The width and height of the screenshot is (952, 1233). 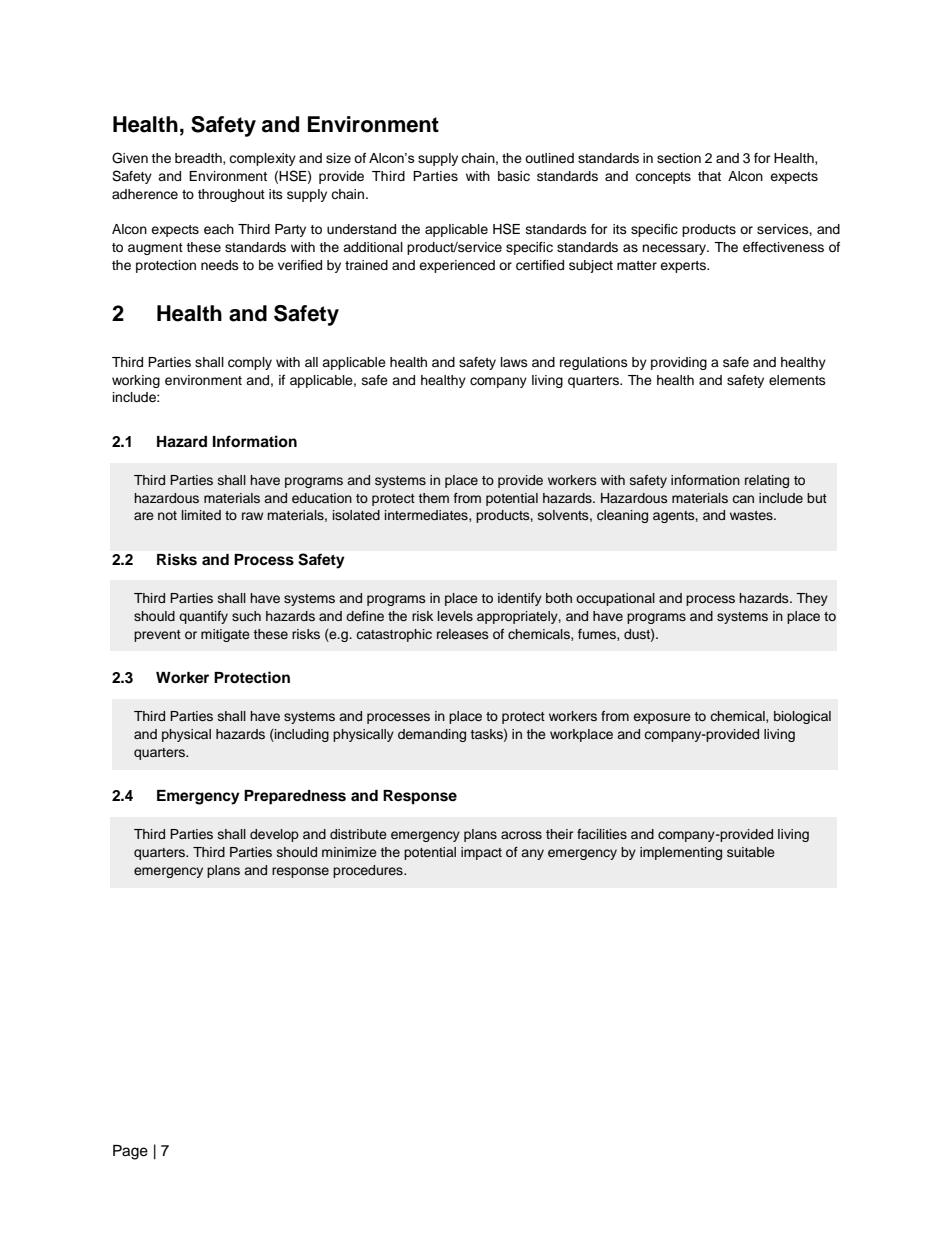 I want to click on develop, so click(x=274, y=835).
